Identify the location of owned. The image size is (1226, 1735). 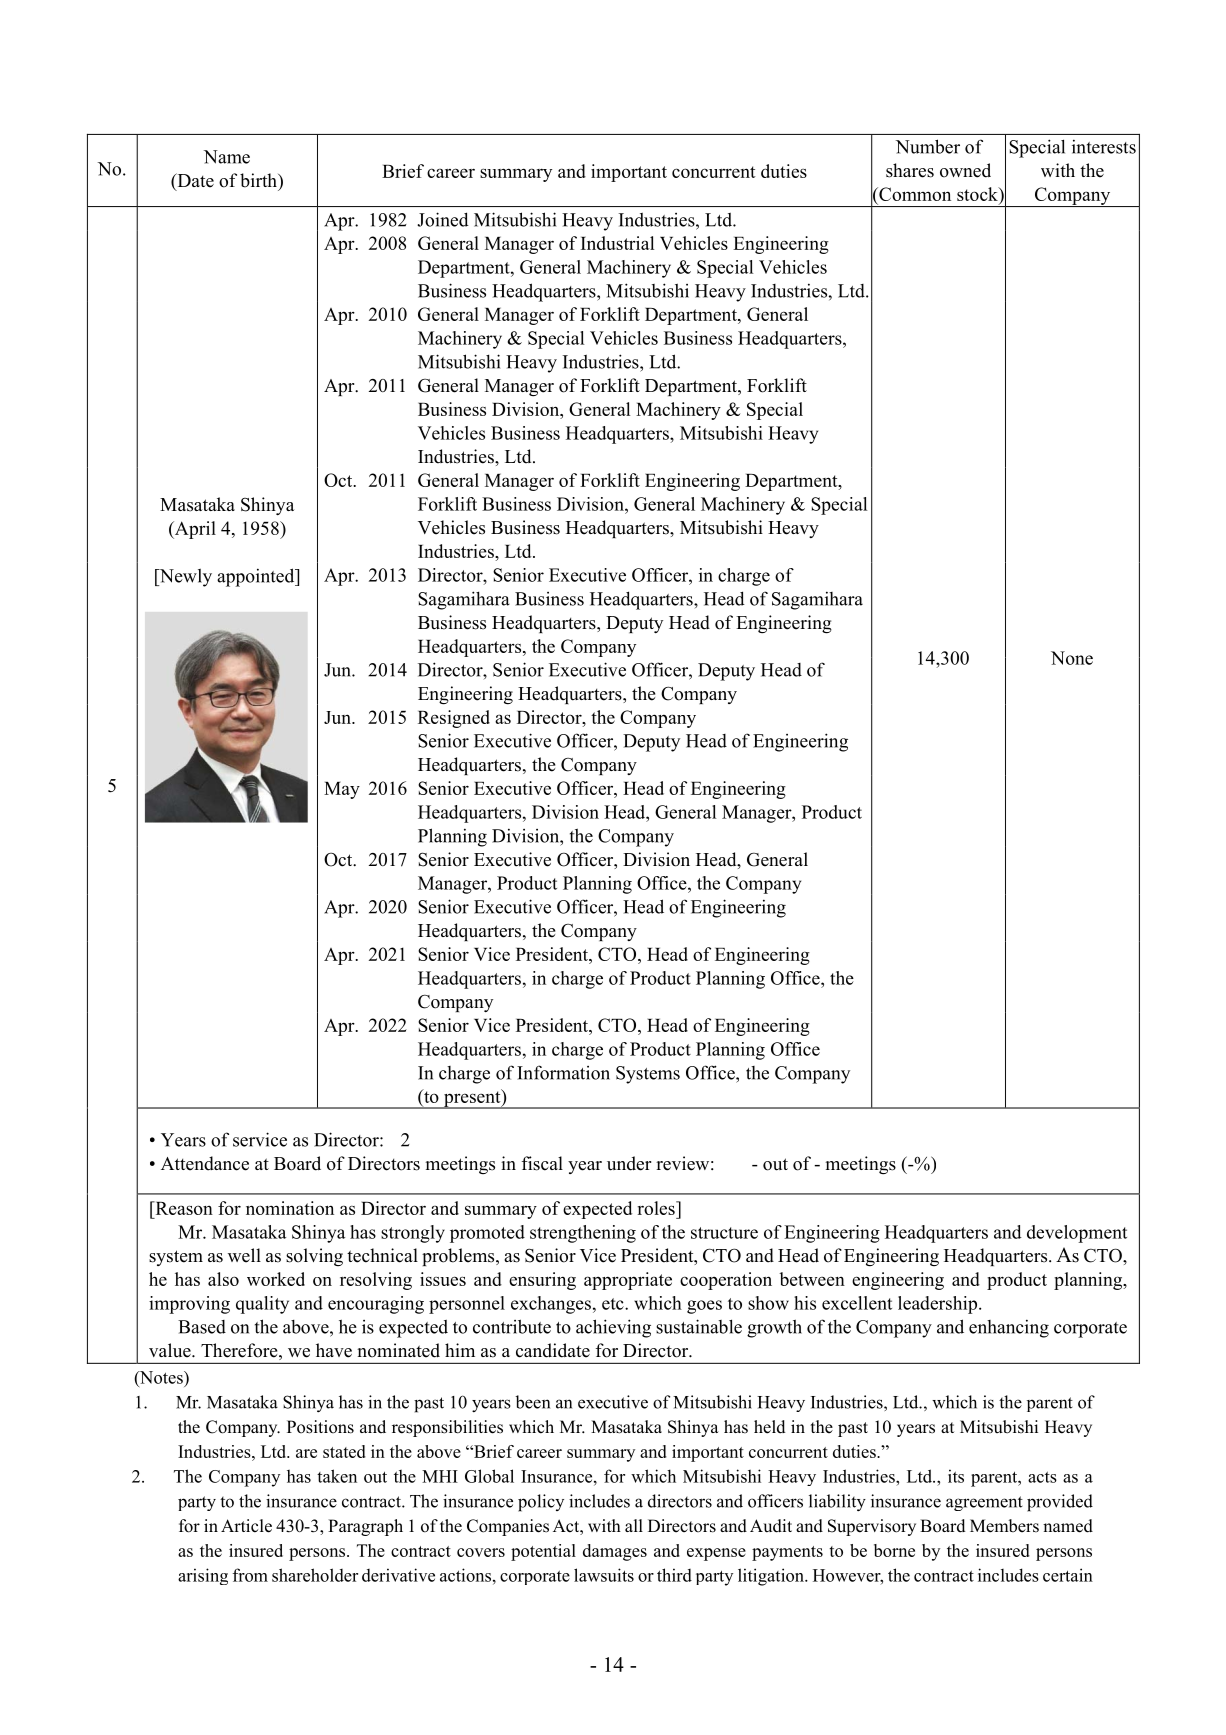
(965, 170).
